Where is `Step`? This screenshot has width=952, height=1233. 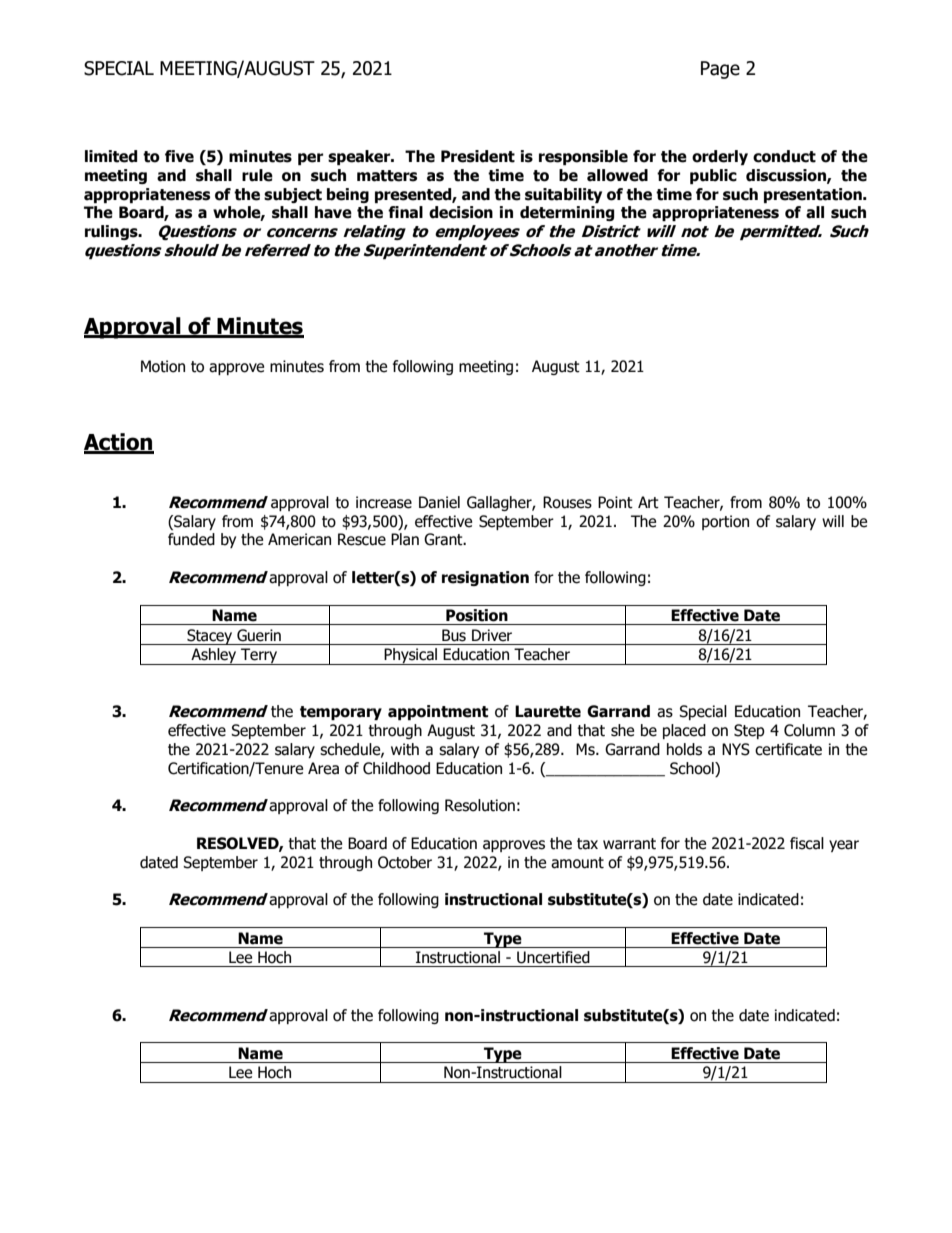 Step is located at coordinates (749, 731).
